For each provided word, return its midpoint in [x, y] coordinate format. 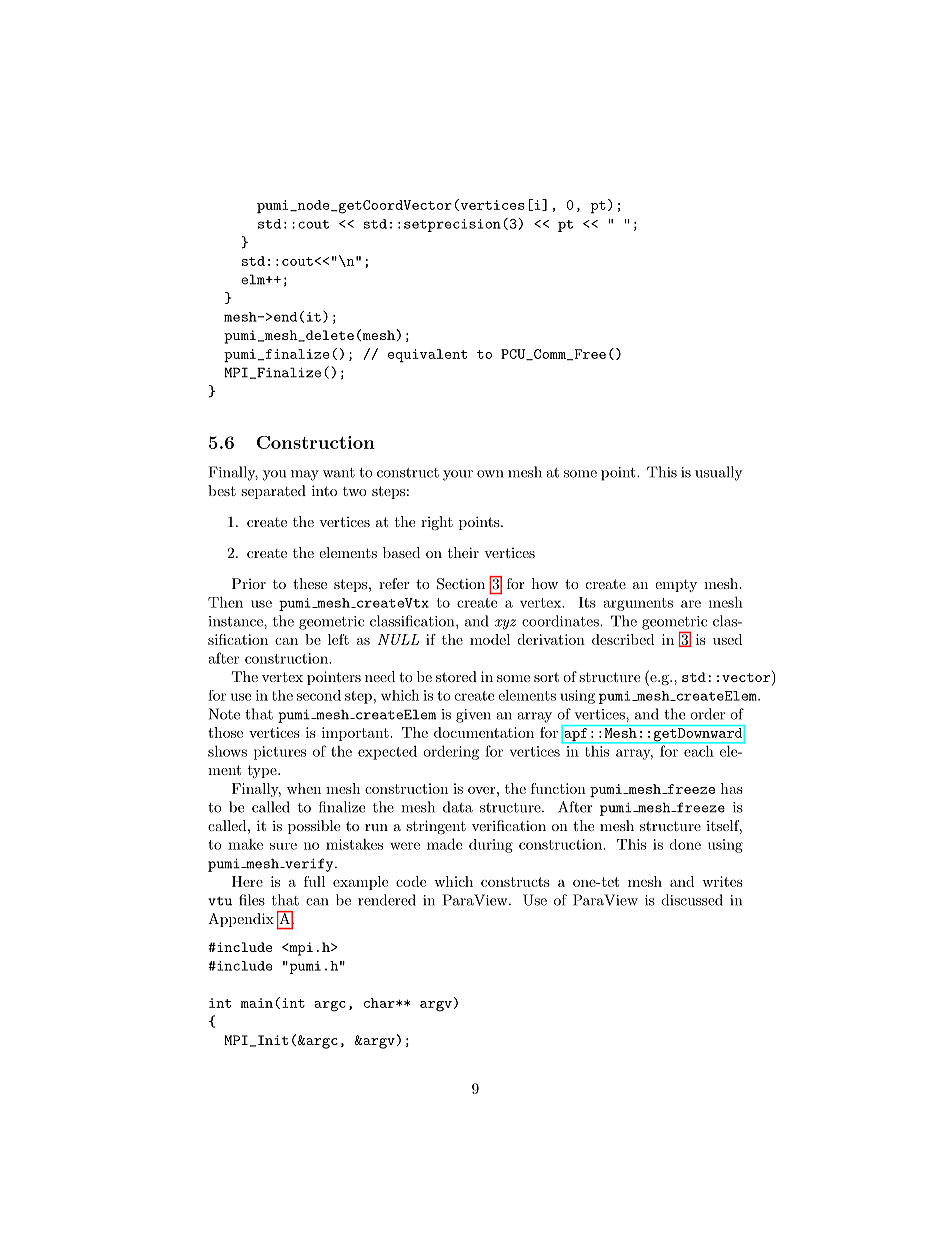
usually [718, 473]
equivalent [427, 355]
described [623, 639]
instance [237, 621]
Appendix [241, 920]
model [490, 639]
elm [254, 279]
